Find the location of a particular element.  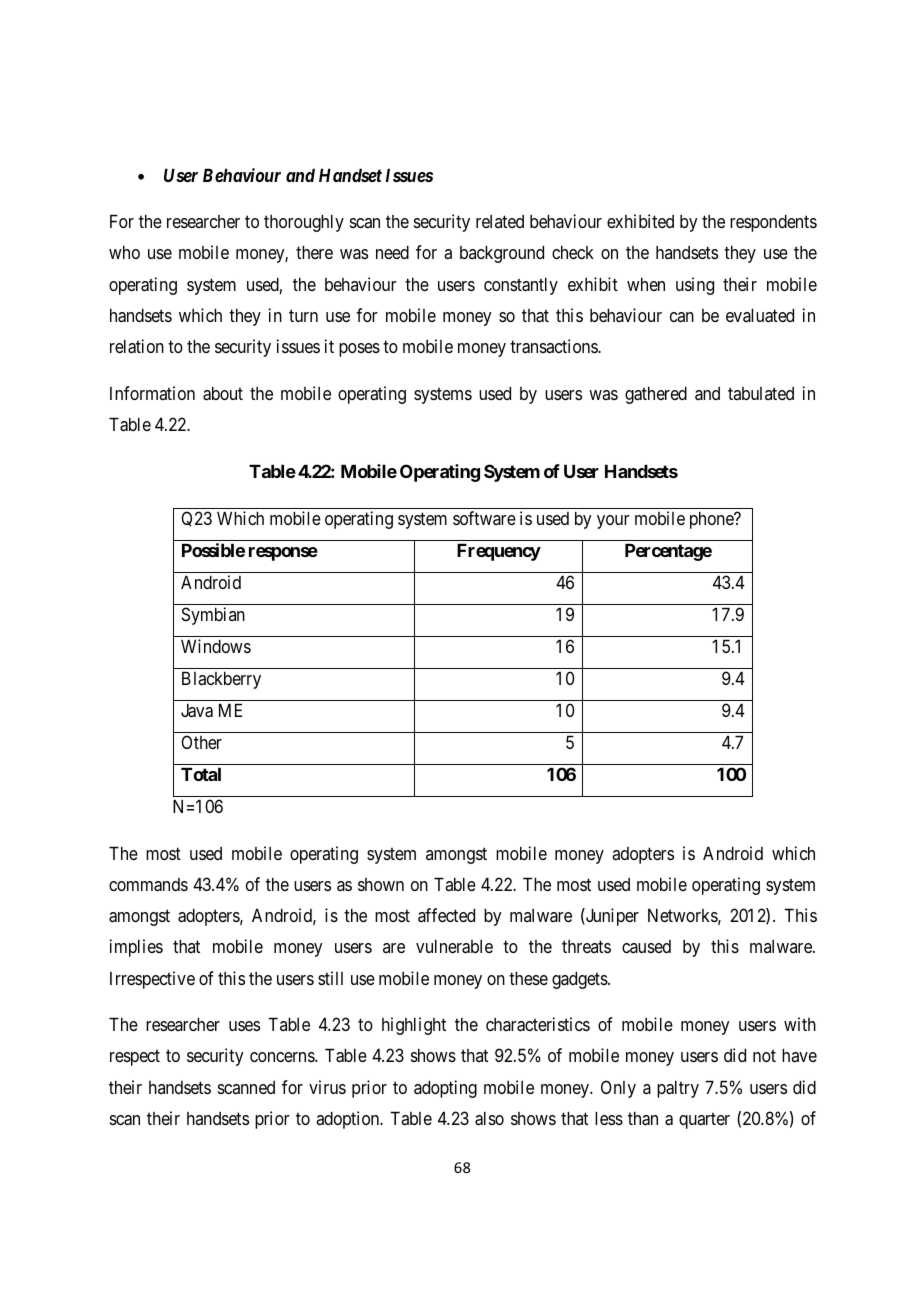

background is located at coordinates (502, 254).
